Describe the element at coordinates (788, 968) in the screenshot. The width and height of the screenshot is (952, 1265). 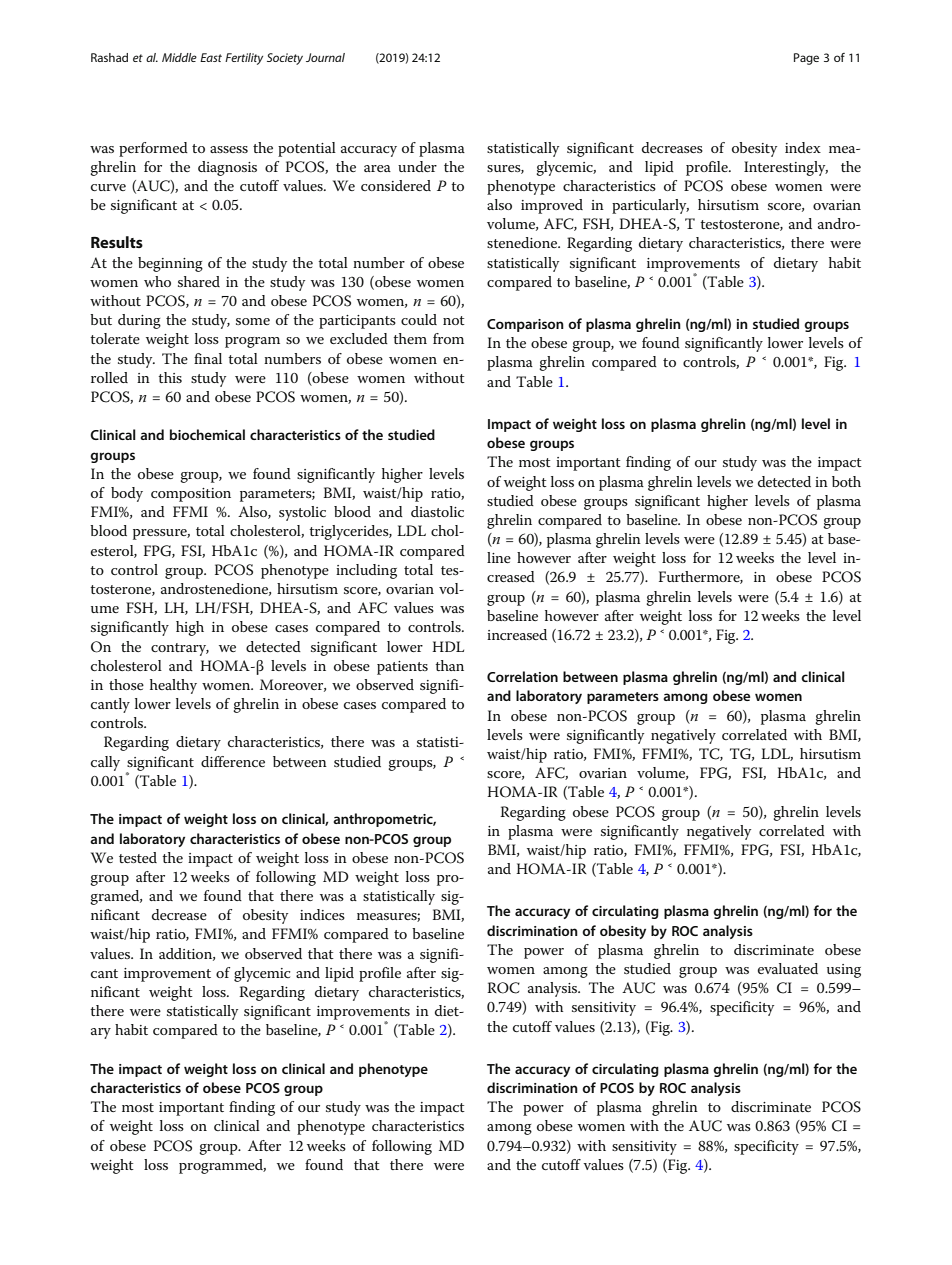
I see `evaluated` at that location.
